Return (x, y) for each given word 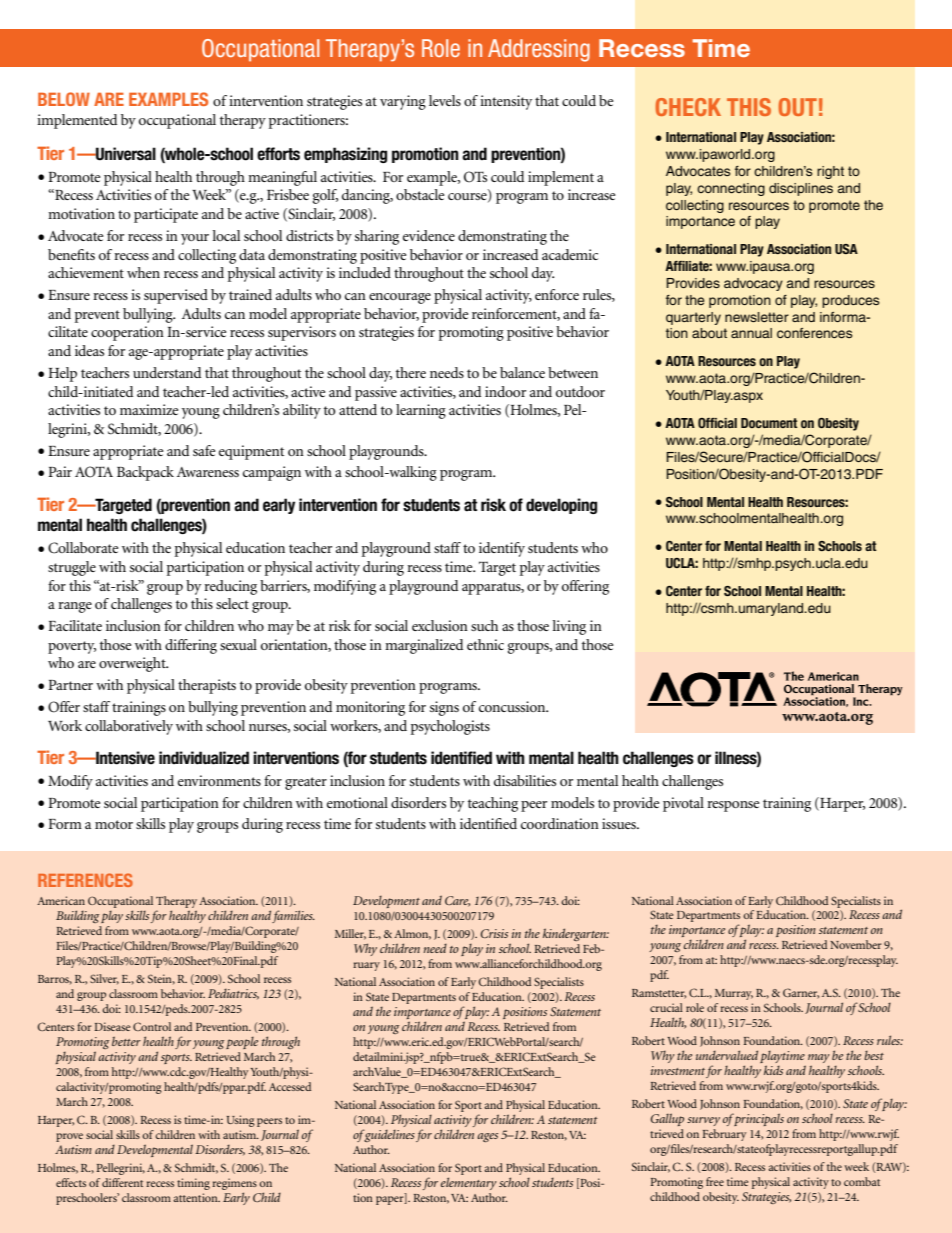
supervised (176, 296)
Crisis (494, 933)
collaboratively (129, 727)
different (122, 1182)
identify (502, 549)
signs (444, 708)
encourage (400, 298)
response (733, 806)
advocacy (753, 284)
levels (445, 100)
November (856, 944)
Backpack (145, 473)
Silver (104, 979)
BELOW (64, 99)
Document (769, 423)
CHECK (688, 107)
